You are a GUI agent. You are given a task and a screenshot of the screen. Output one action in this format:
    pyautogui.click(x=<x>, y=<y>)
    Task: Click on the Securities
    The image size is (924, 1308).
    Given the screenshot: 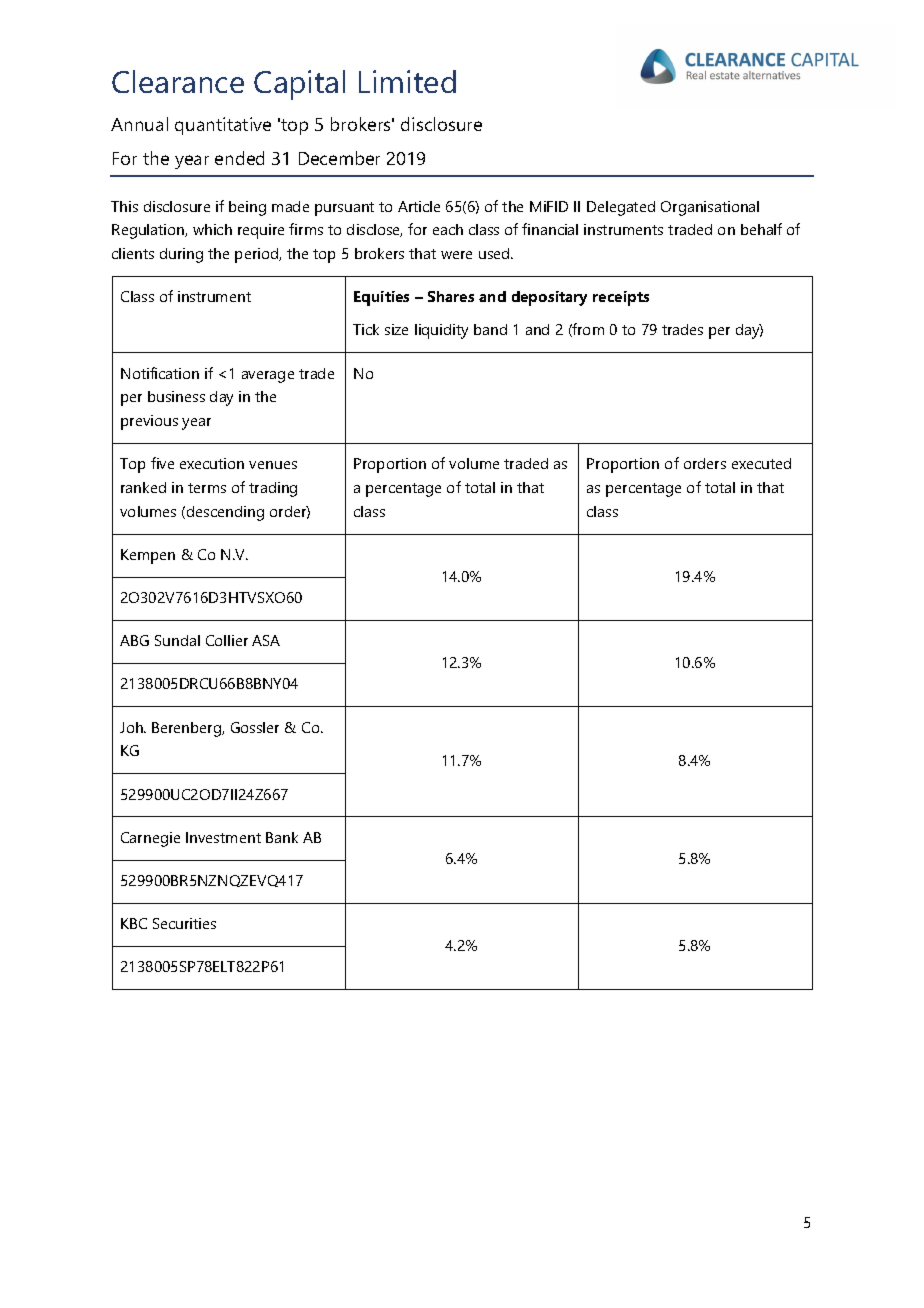 What is the action you would take?
    pyautogui.click(x=184, y=923)
